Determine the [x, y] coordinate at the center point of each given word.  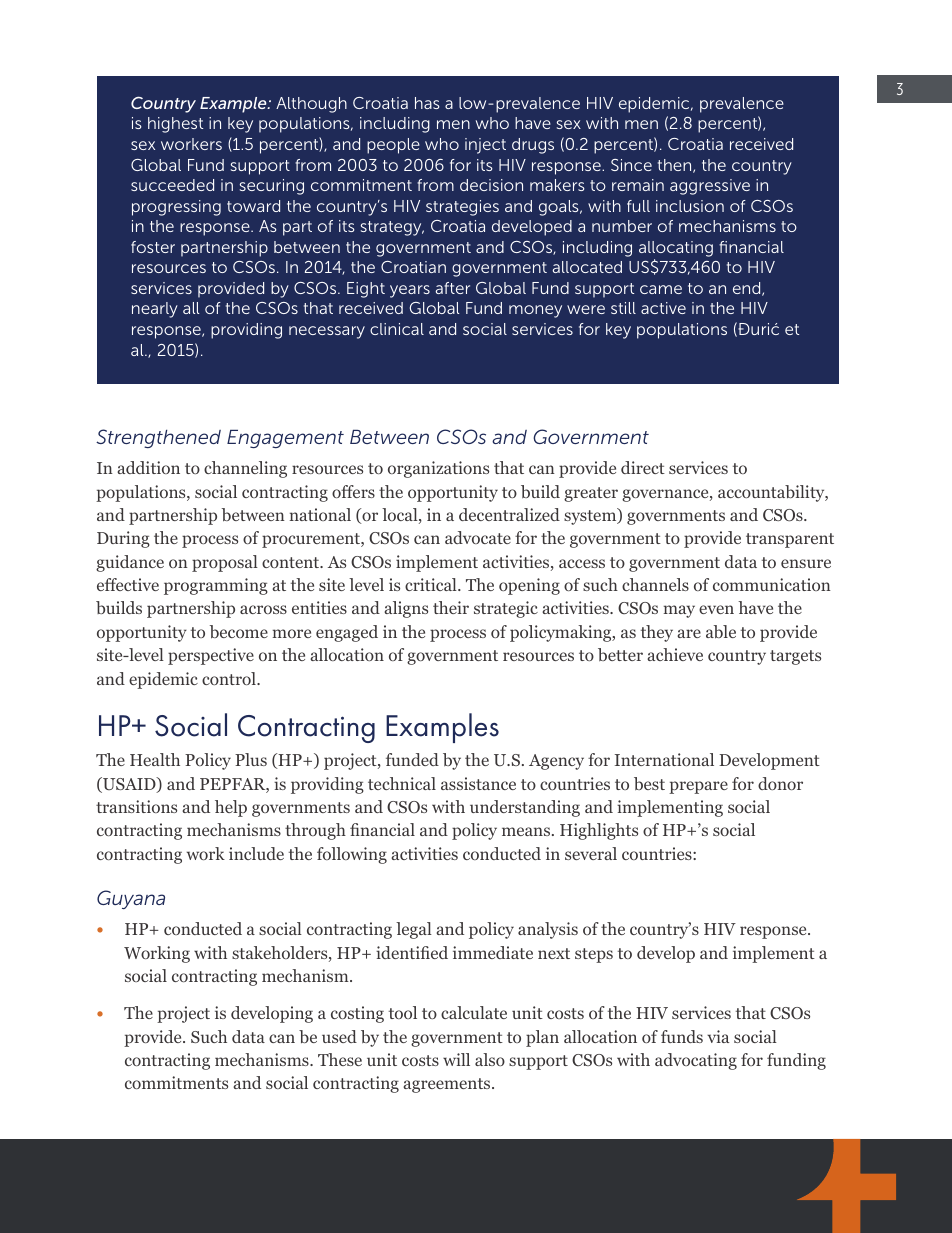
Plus [251, 759]
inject [485, 146]
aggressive [710, 187]
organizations [438, 469]
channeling [245, 469]
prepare [698, 787]
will [456, 1059]
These [340, 1059]
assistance [478, 783]
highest [175, 125]
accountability [772, 493]
